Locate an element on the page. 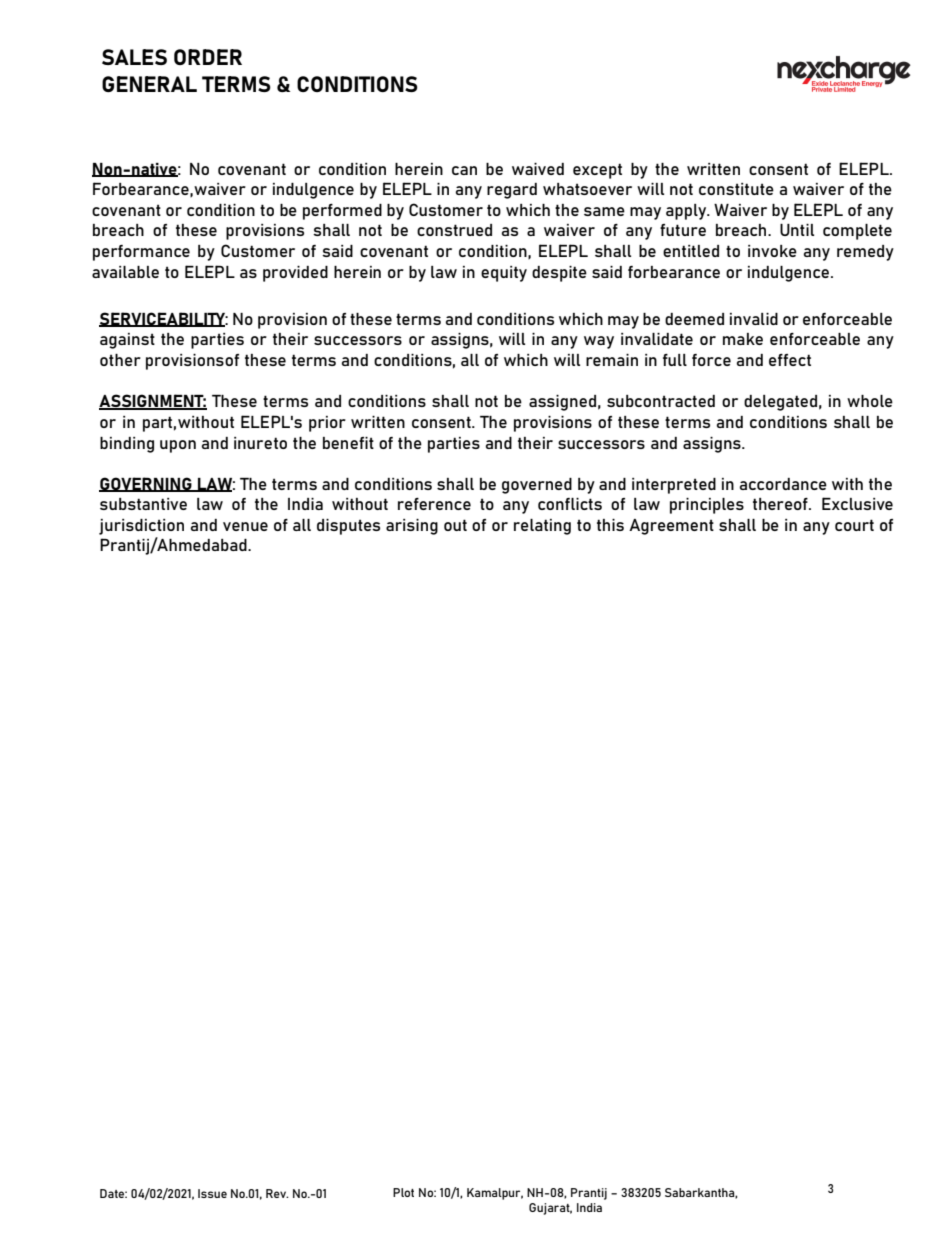 This document has height=1233, width=952. can is located at coordinates (464, 170).
